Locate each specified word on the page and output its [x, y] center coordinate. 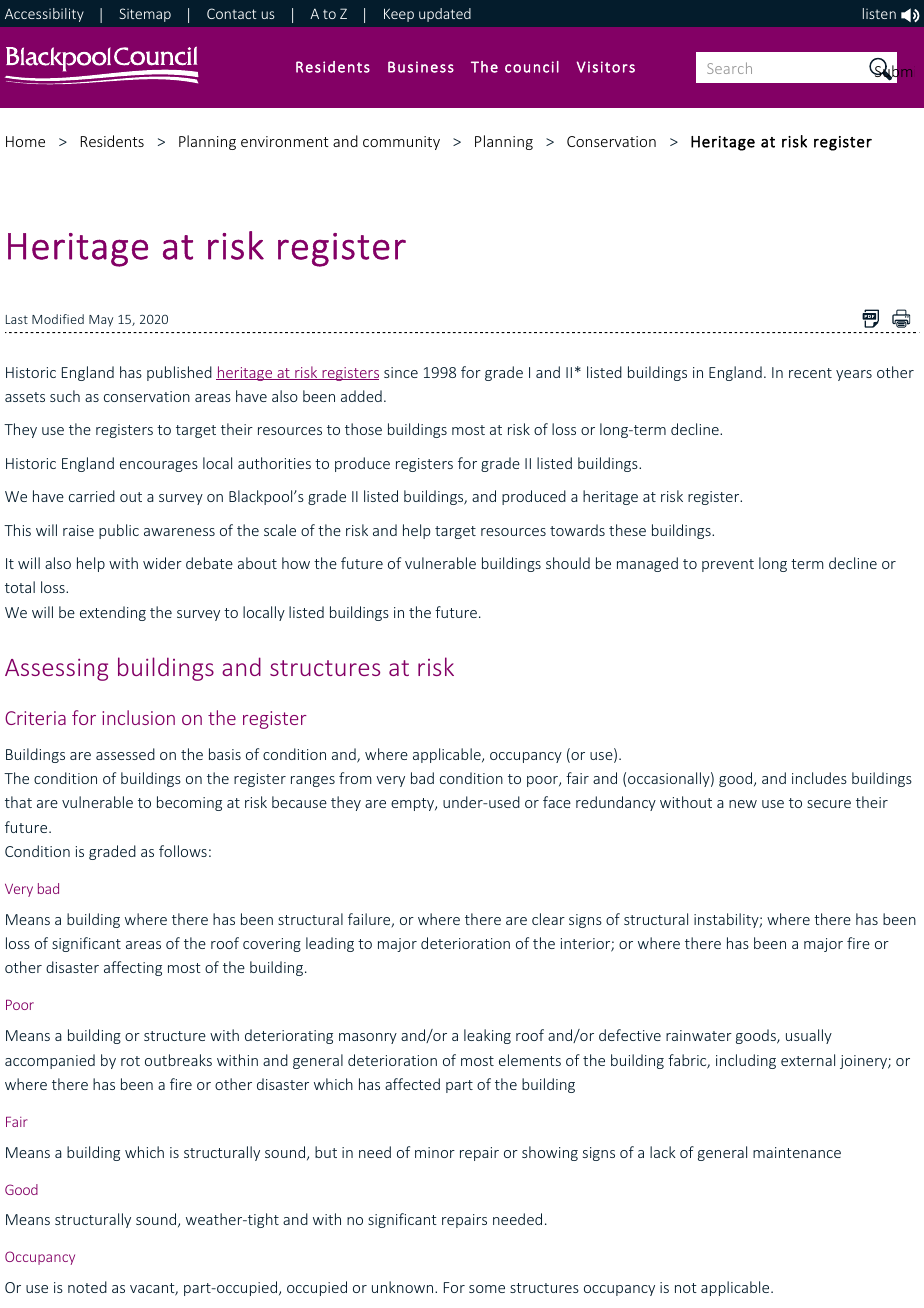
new [743, 804]
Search [729, 68]
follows [183, 851]
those [363, 429]
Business [421, 67]
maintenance [797, 1152]
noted [87, 1287]
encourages [159, 466]
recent [810, 373]
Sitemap [145, 15]
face [557, 802]
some [487, 1289]
